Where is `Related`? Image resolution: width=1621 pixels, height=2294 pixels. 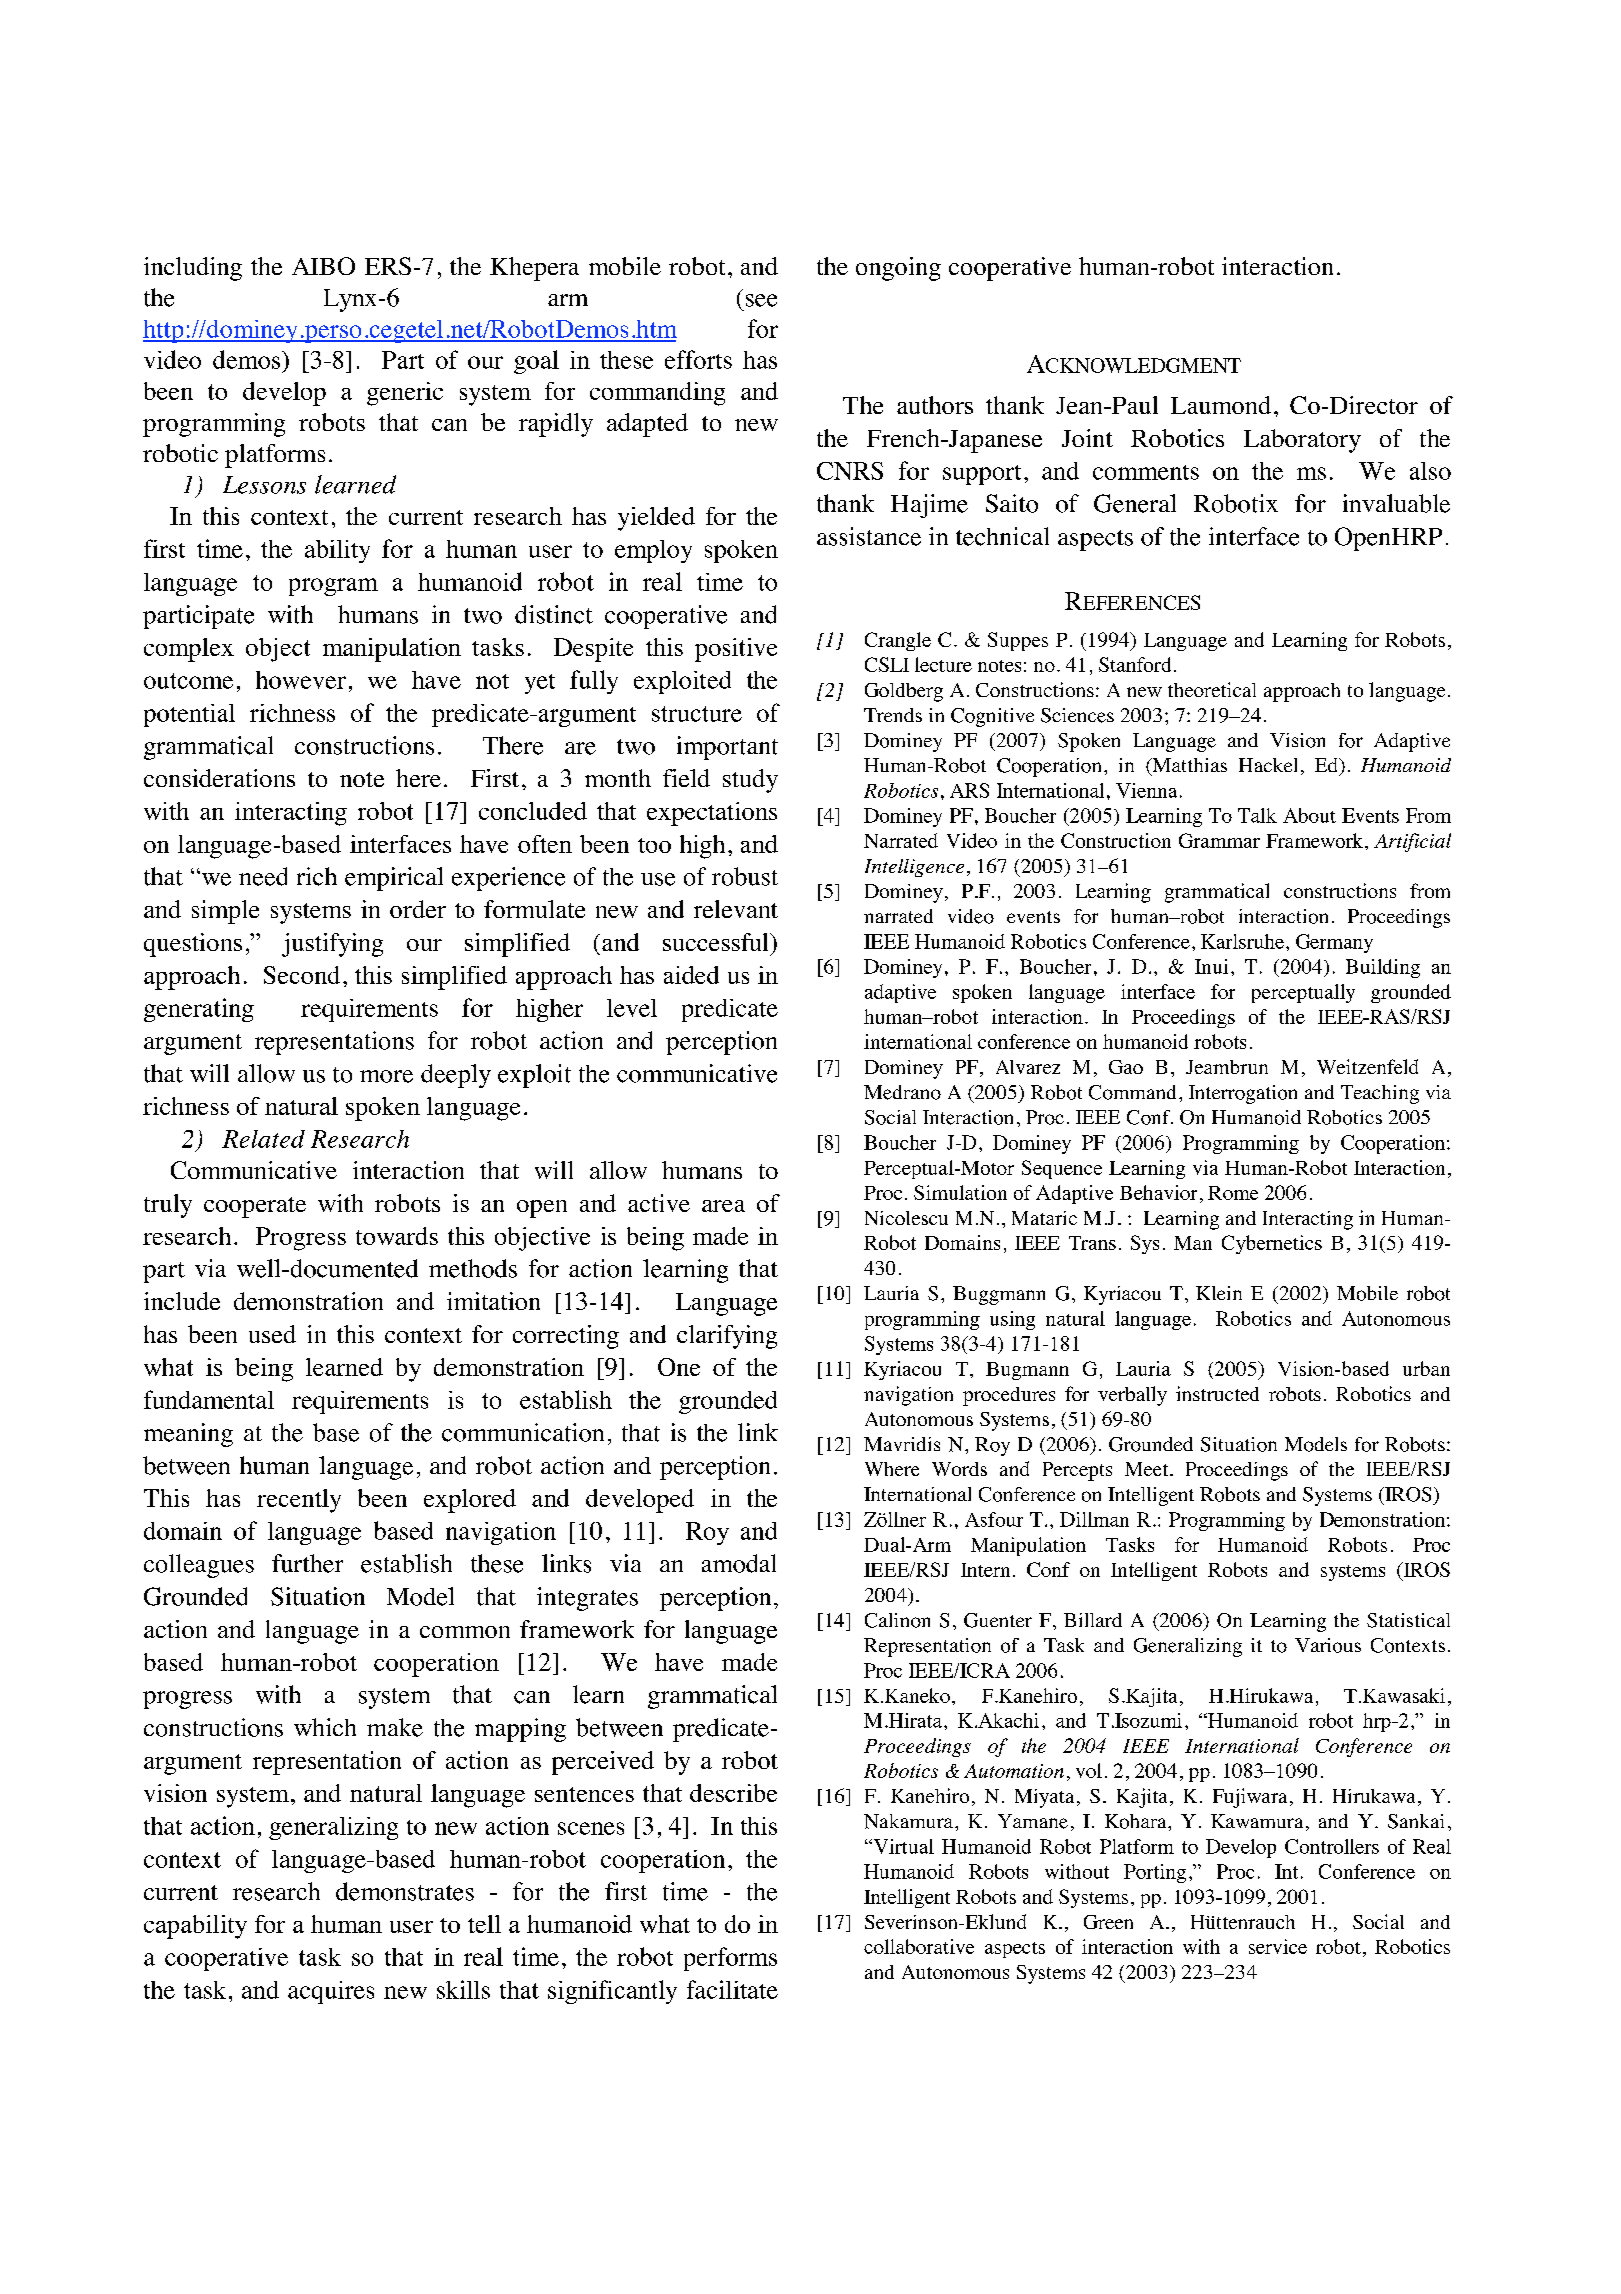 Related is located at coordinates (263, 1139).
